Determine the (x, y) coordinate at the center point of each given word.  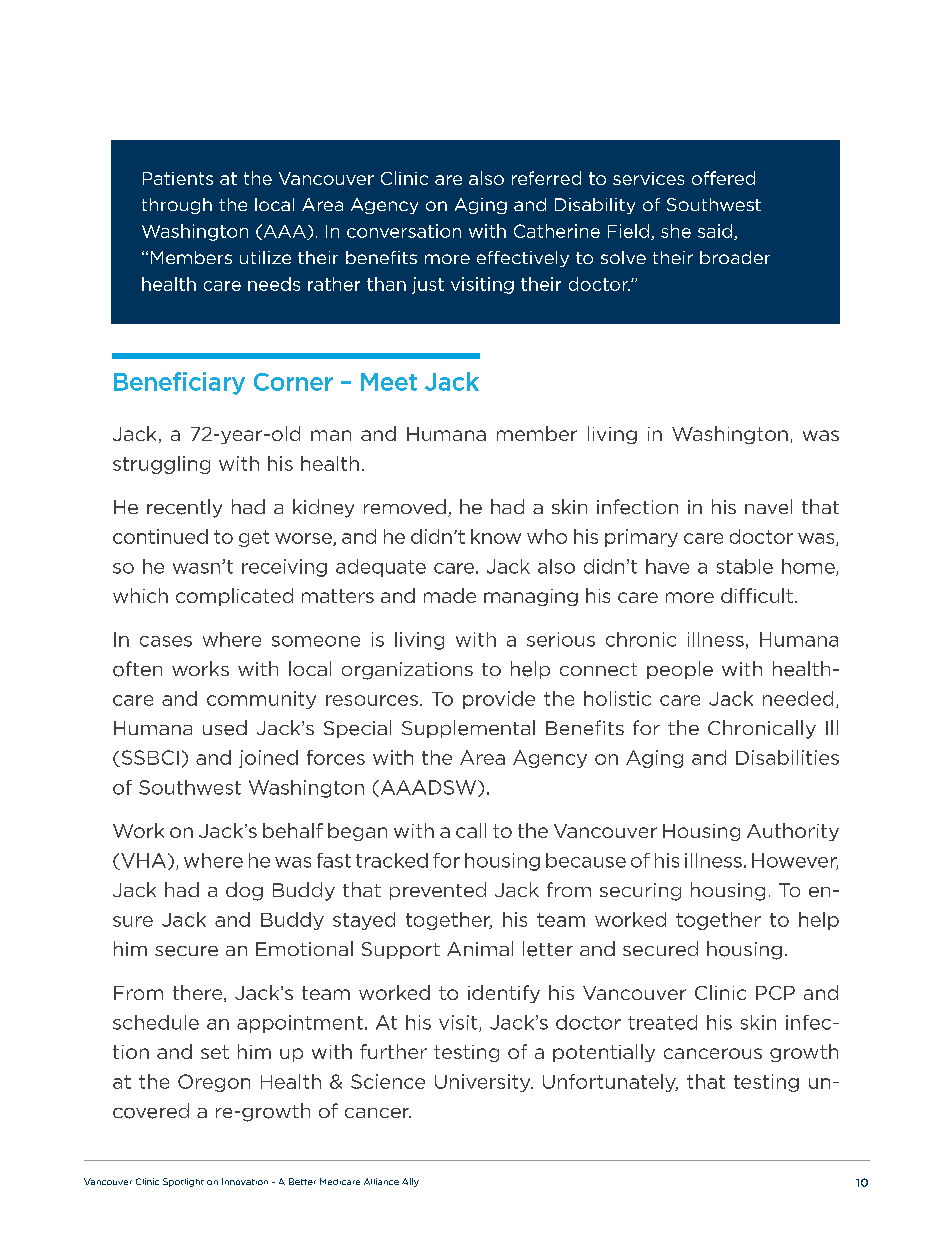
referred (546, 178)
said (716, 232)
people (680, 670)
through (177, 206)
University (484, 1083)
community (261, 700)
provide (499, 700)
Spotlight (183, 1182)
